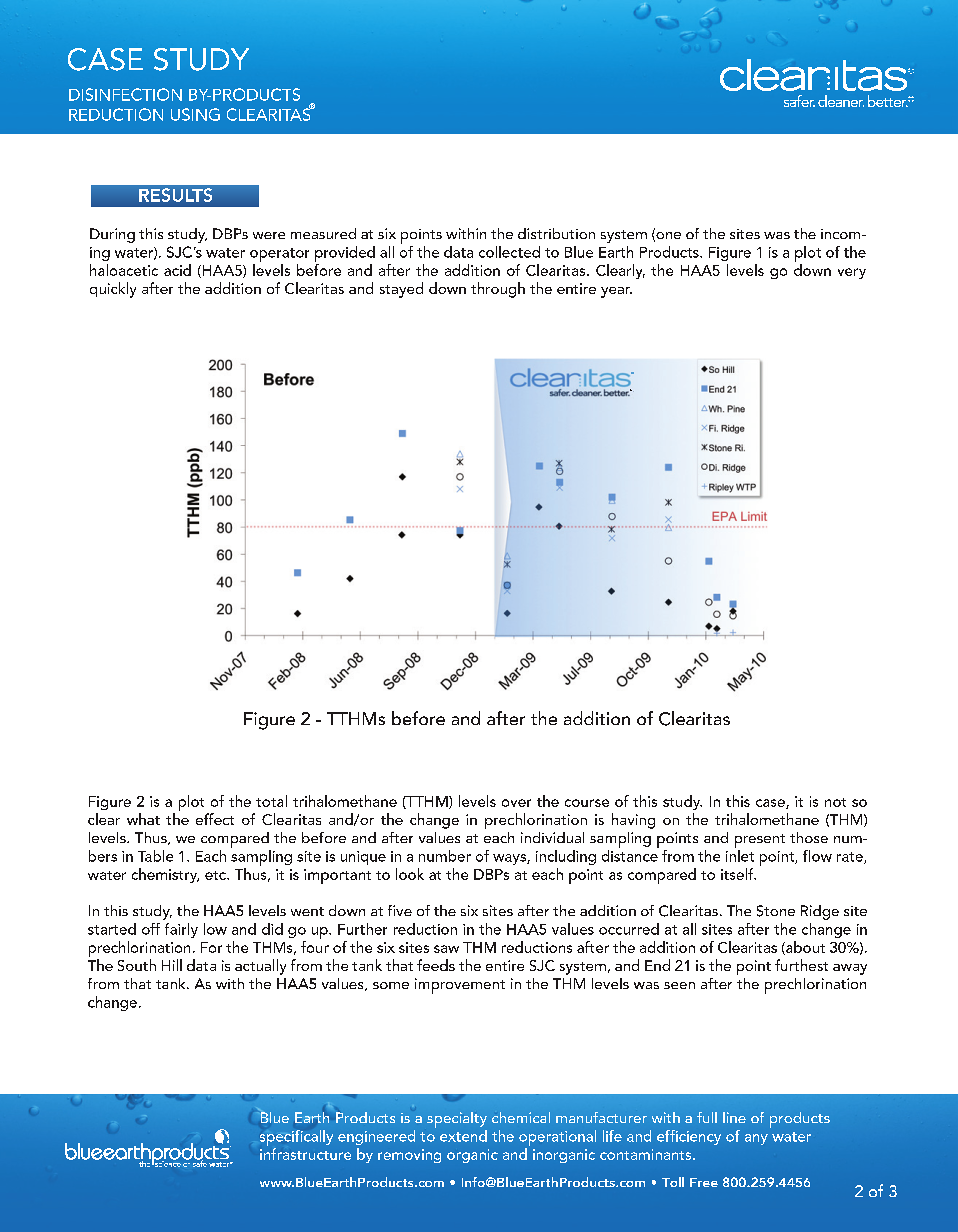 This page has width=958, height=1232. What do you see at coordinates (195, 114) in the page?
I see `USING` at bounding box center [195, 114].
